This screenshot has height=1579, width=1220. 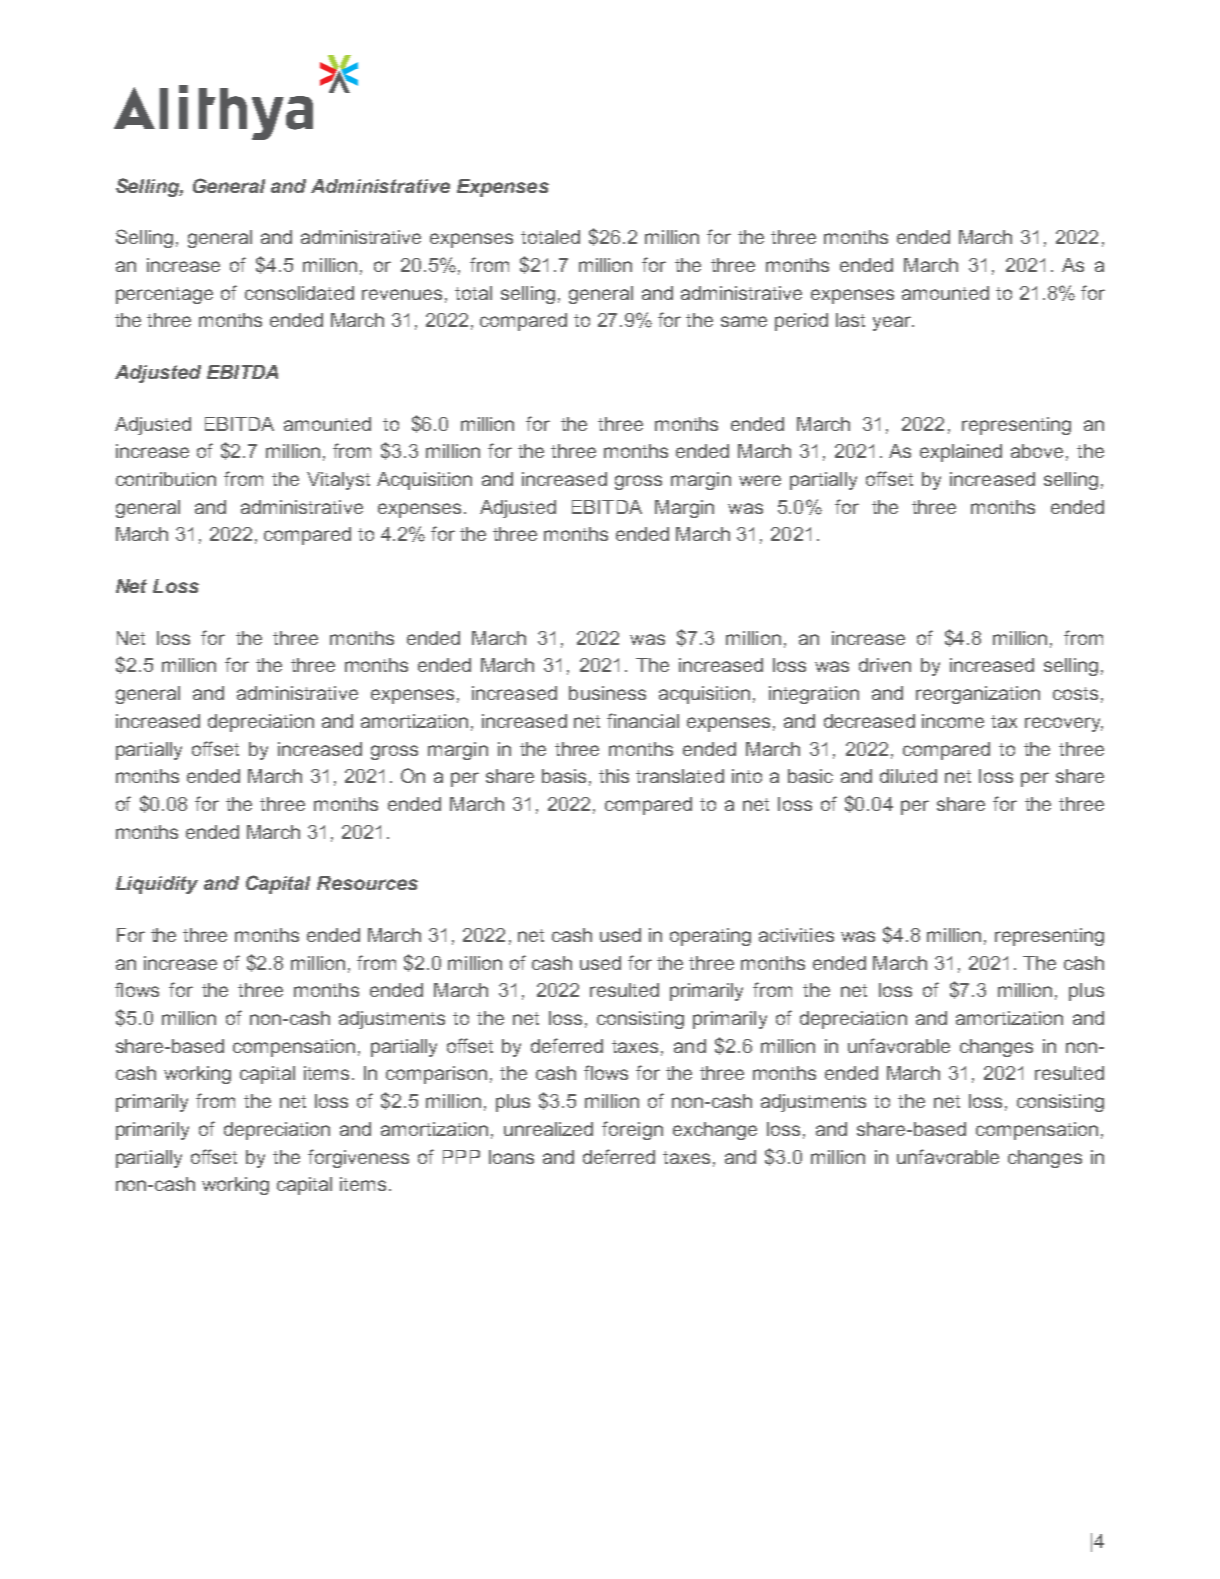 I want to click on consolidated, so click(x=299, y=293).
